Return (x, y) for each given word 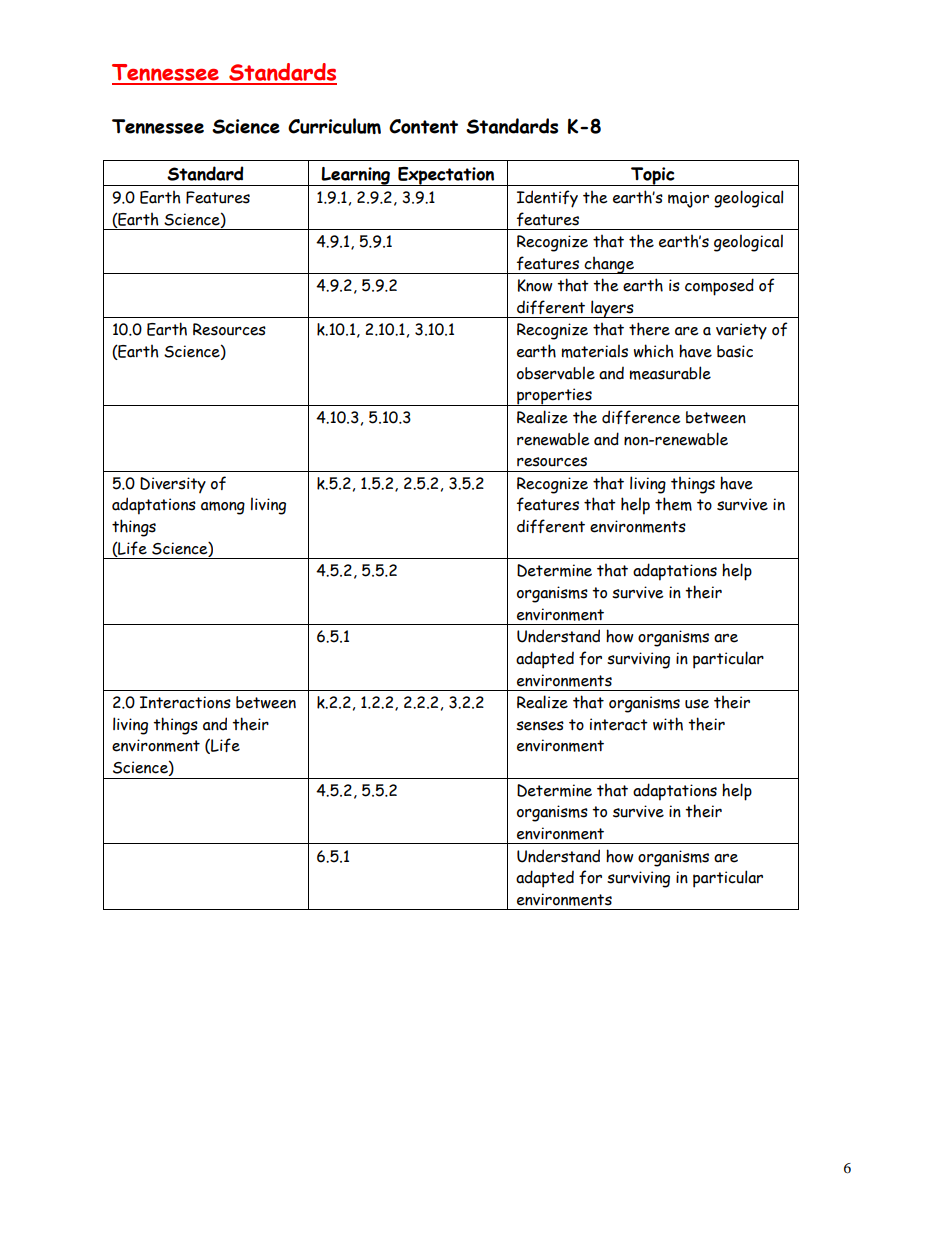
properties (554, 397)
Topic (653, 176)
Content (423, 126)
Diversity (173, 485)
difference (641, 417)
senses (540, 726)
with (668, 724)
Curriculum (334, 126)
